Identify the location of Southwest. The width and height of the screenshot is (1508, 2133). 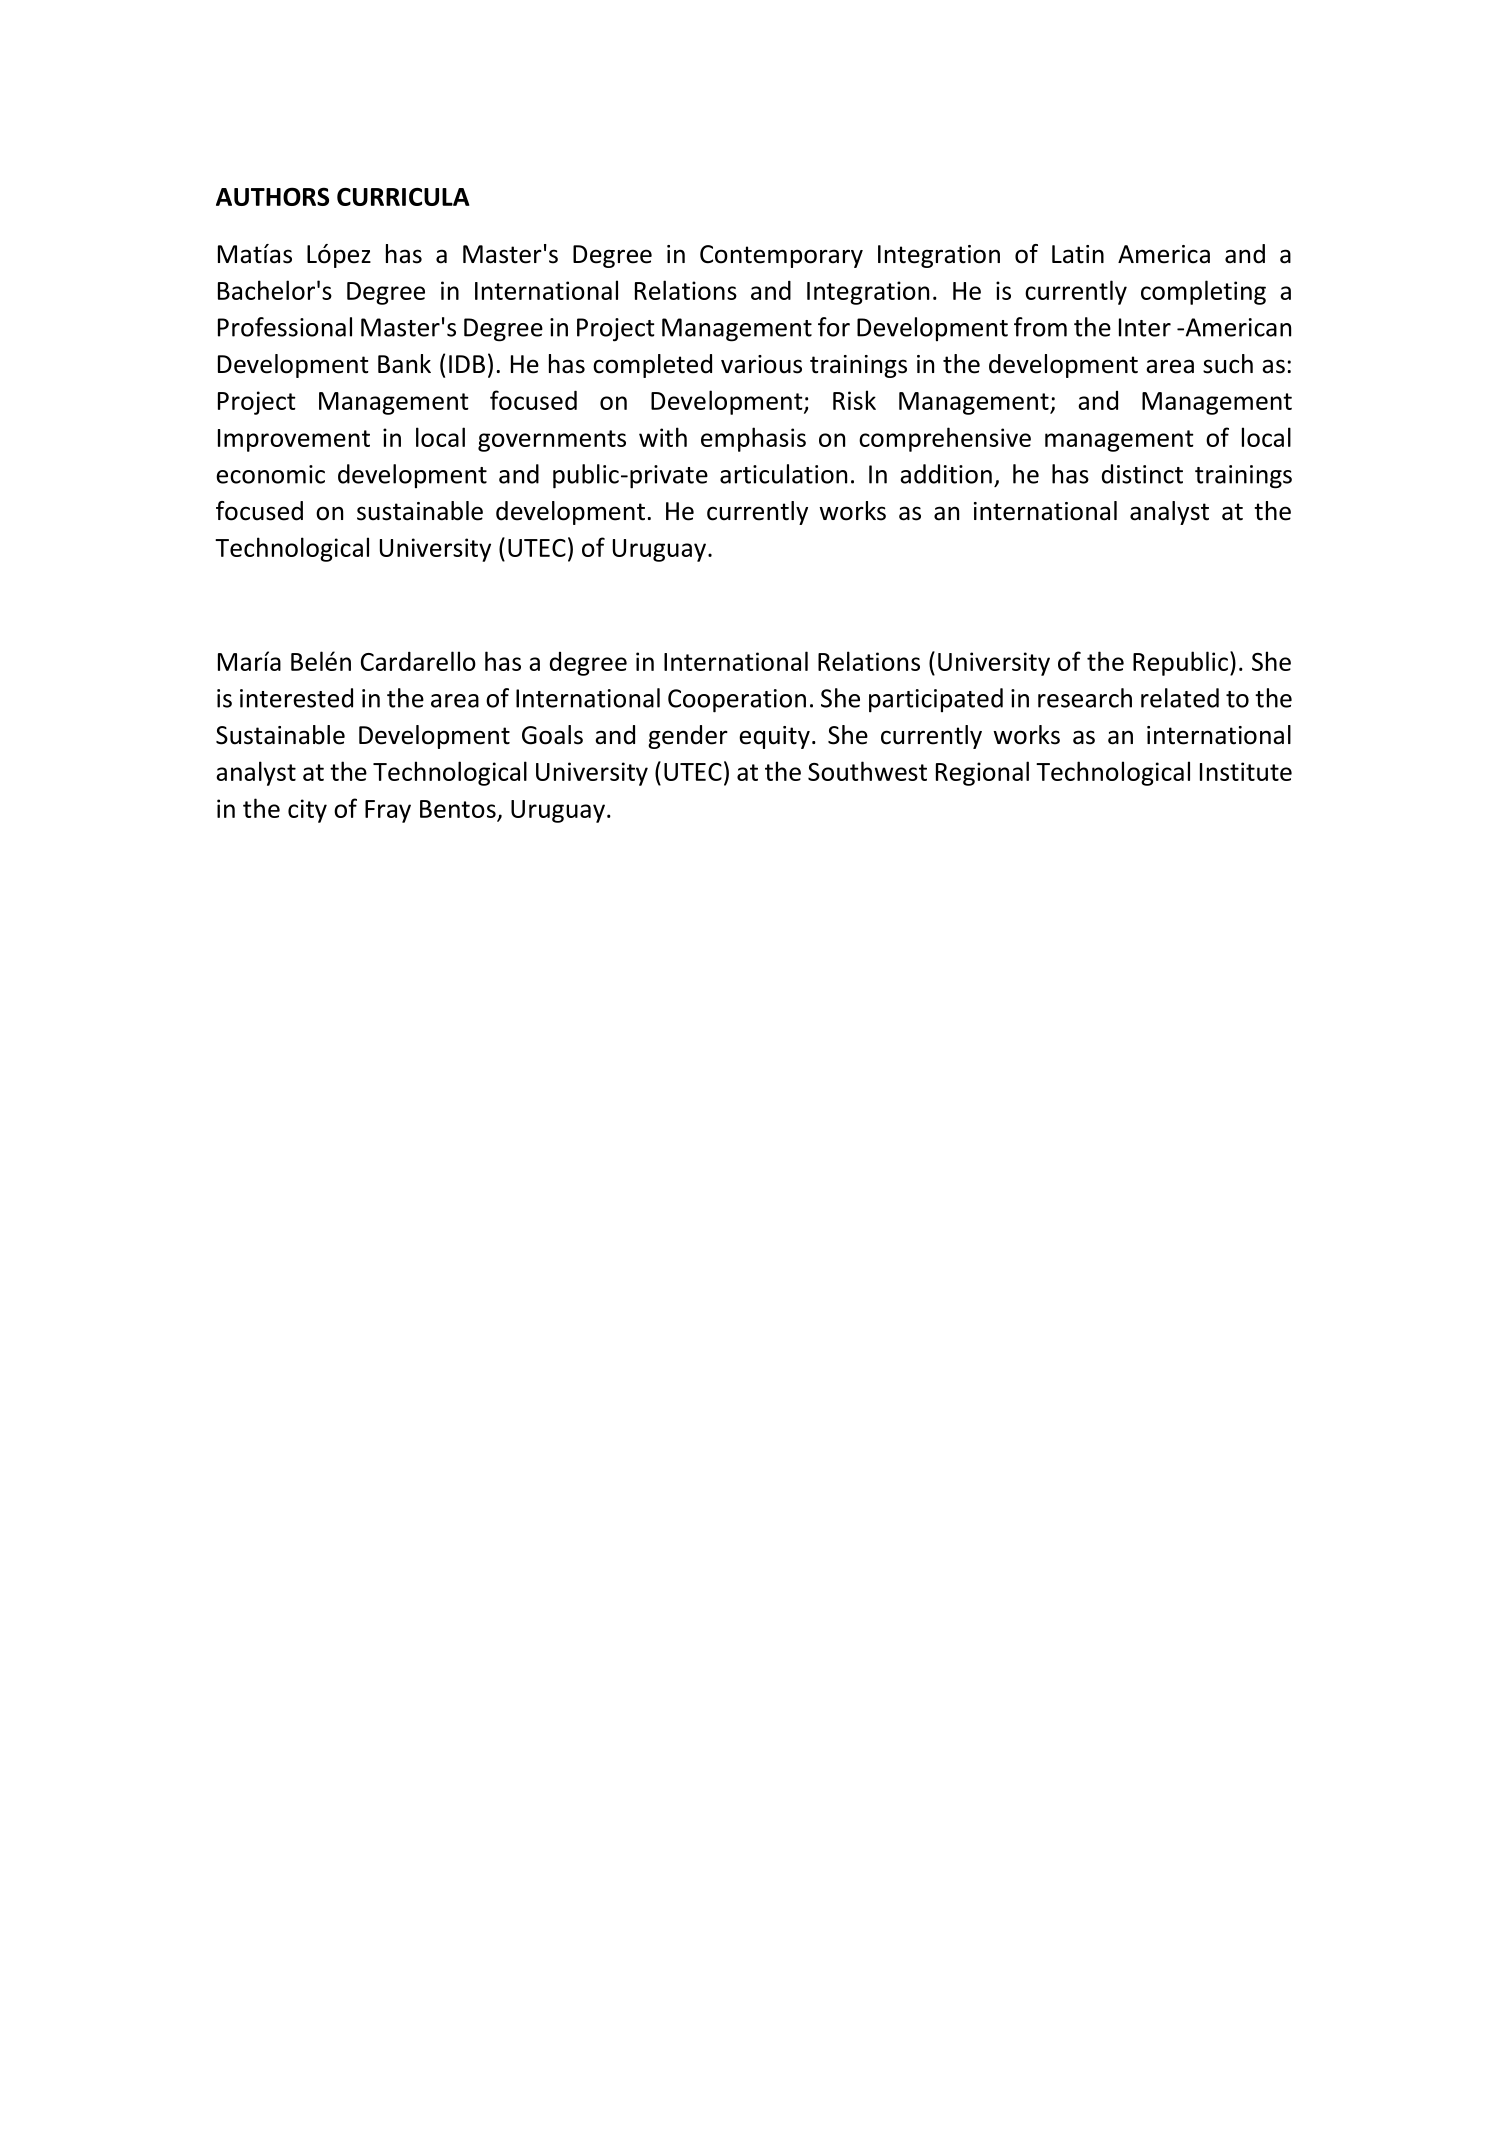
(867, 771).
